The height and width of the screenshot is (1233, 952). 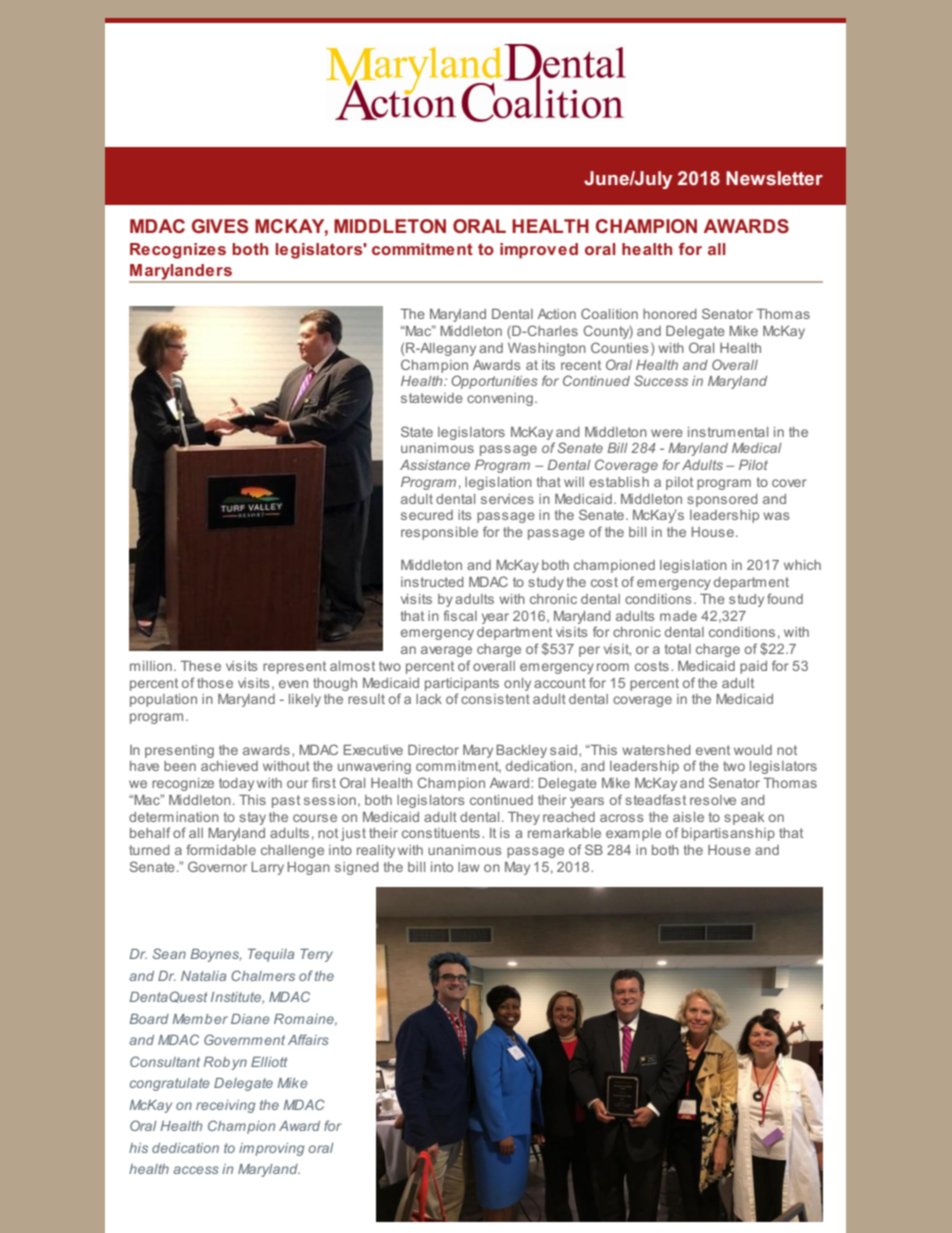 What do you see at coordinates (728, 432) in the screenshot?
I see `instrumental` at bounding box center [728, 432].
